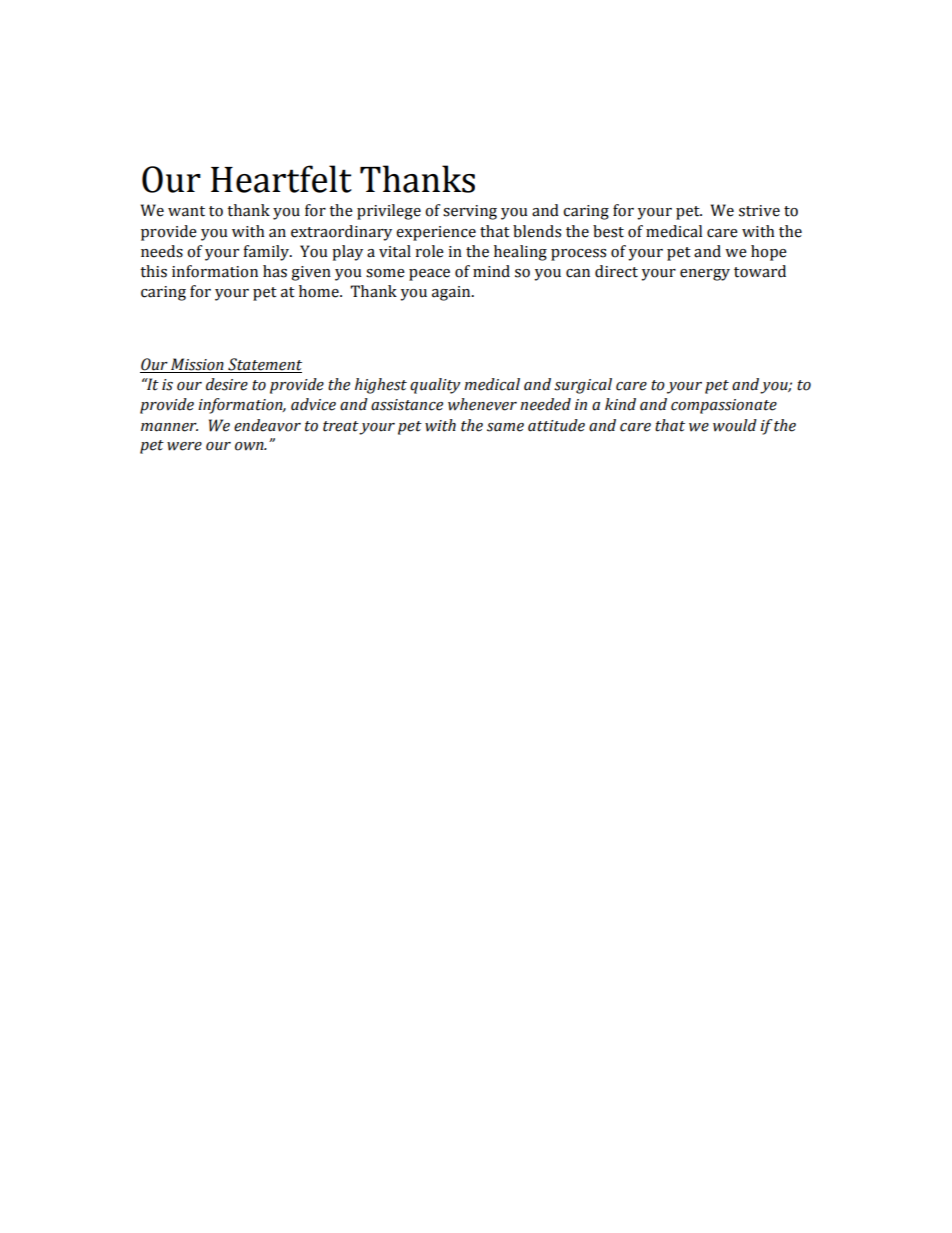  What do you see at coordinates (705, 275) in the screenshot?
I see `energy` at bounding box center [705, 275].
